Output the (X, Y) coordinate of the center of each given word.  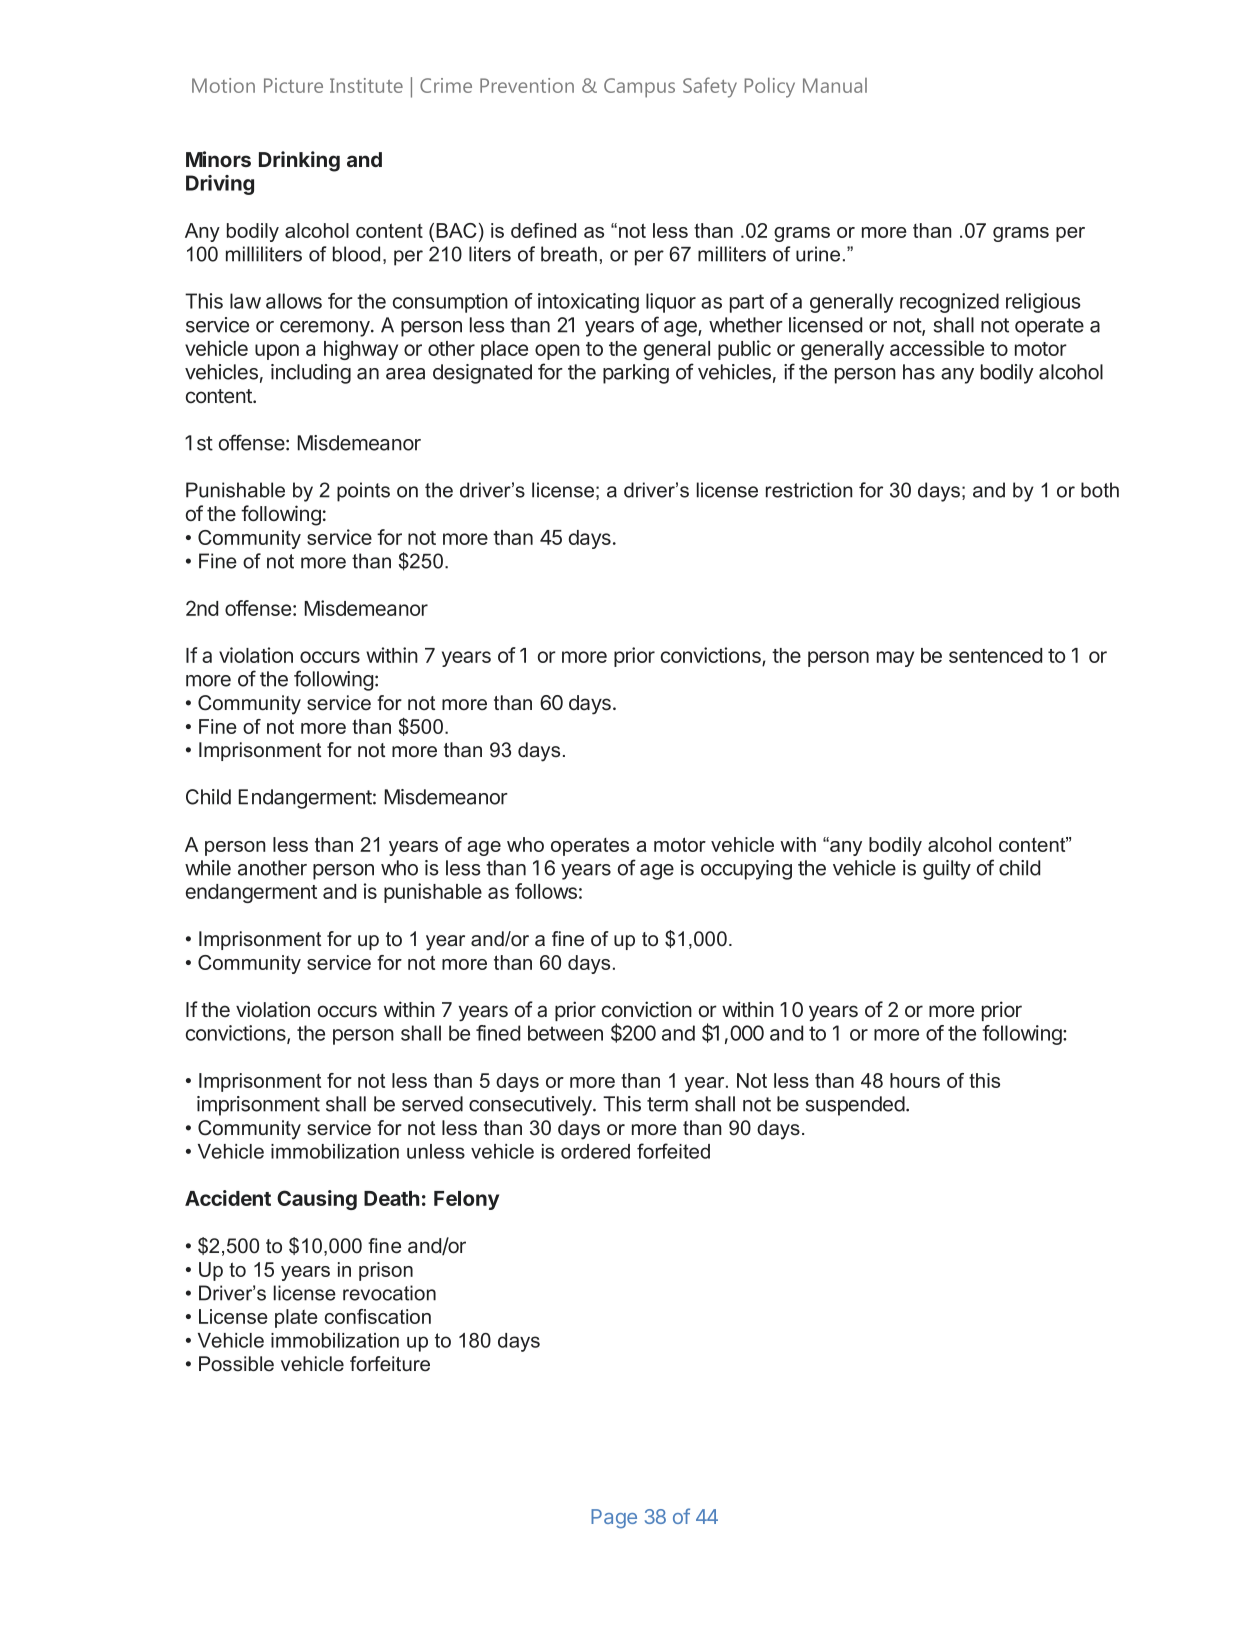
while (208, 868)
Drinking (299, 161)
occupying (746, 870)
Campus (639, 88)
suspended (855, 1106)
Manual (835, 85)
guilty (947, 870)
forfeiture (390, 1364)
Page (614, 1519)
